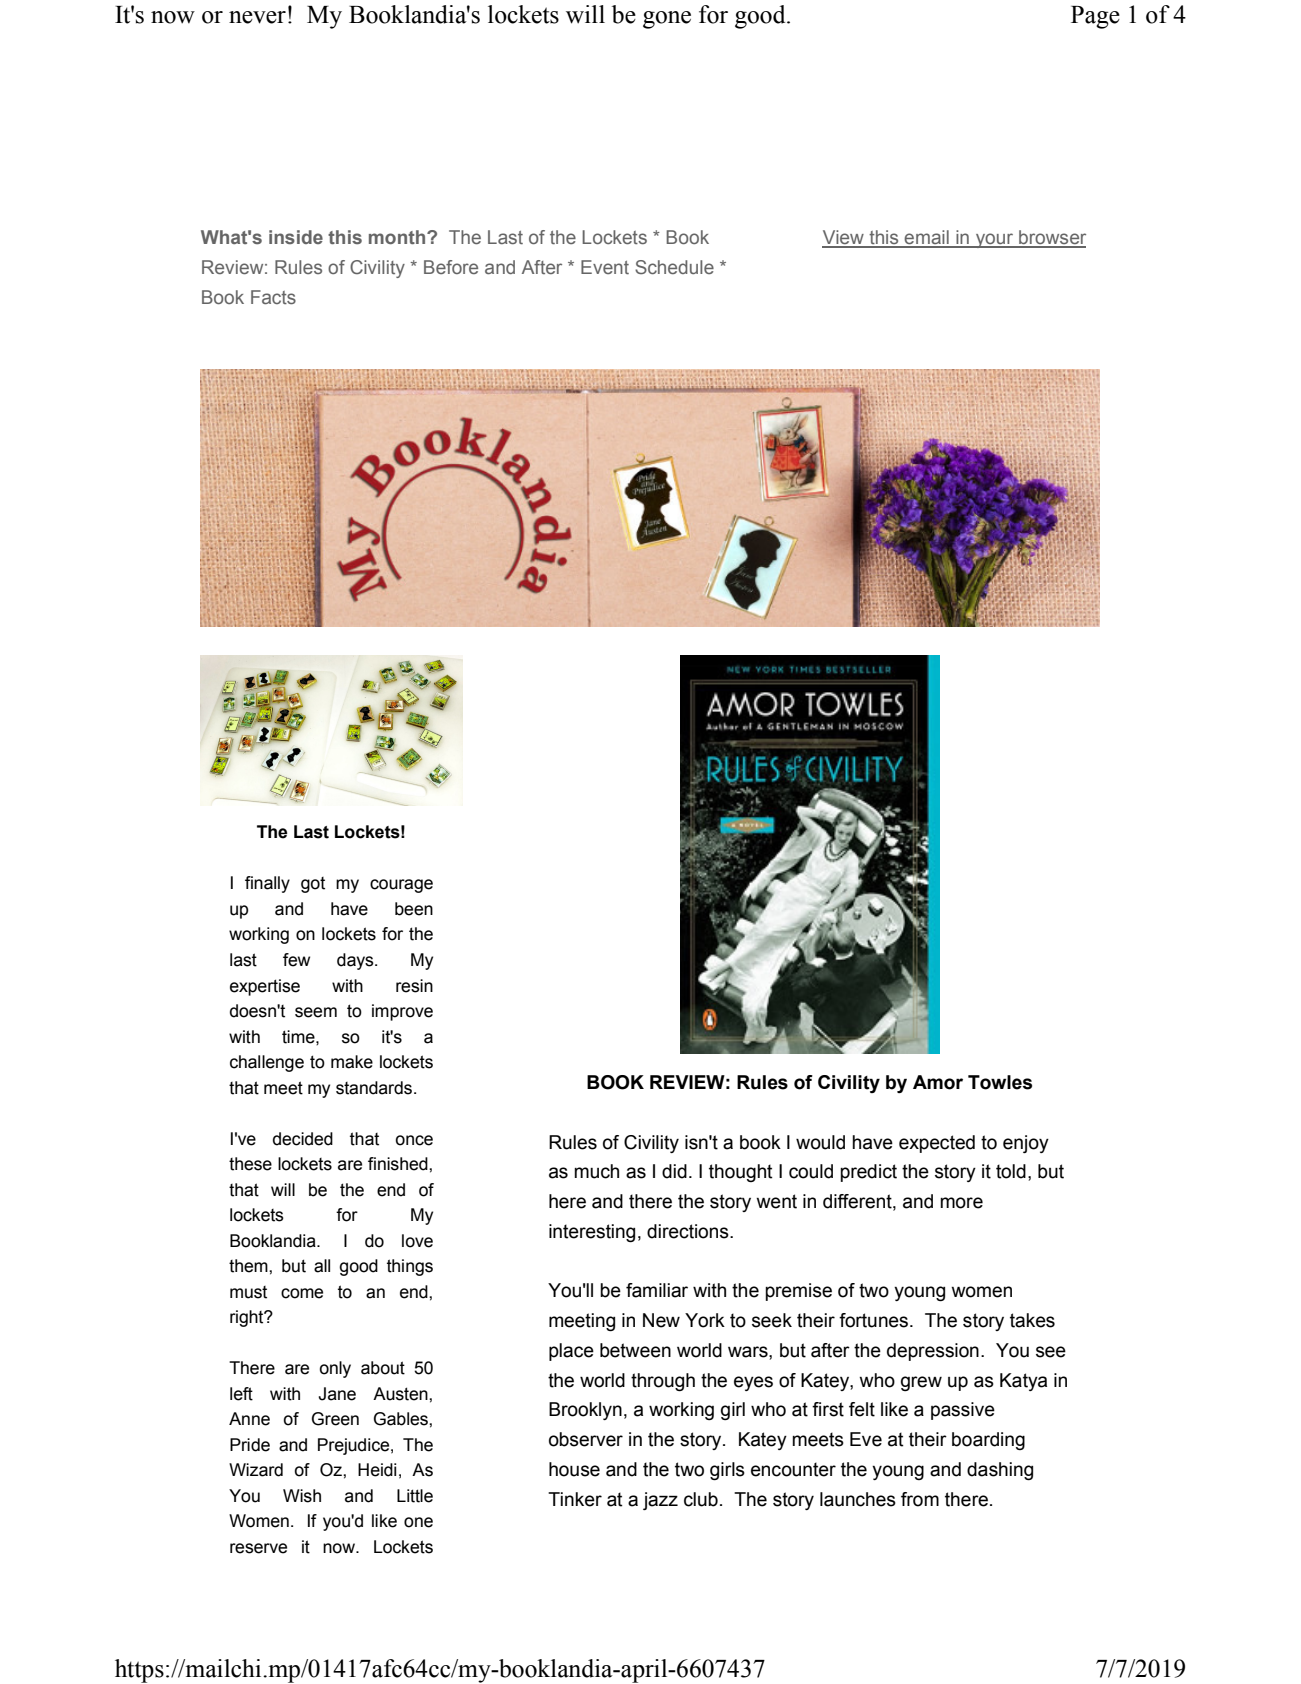 The image size is (1301, 1684). I want to click on Facts, so click(273, 297).
